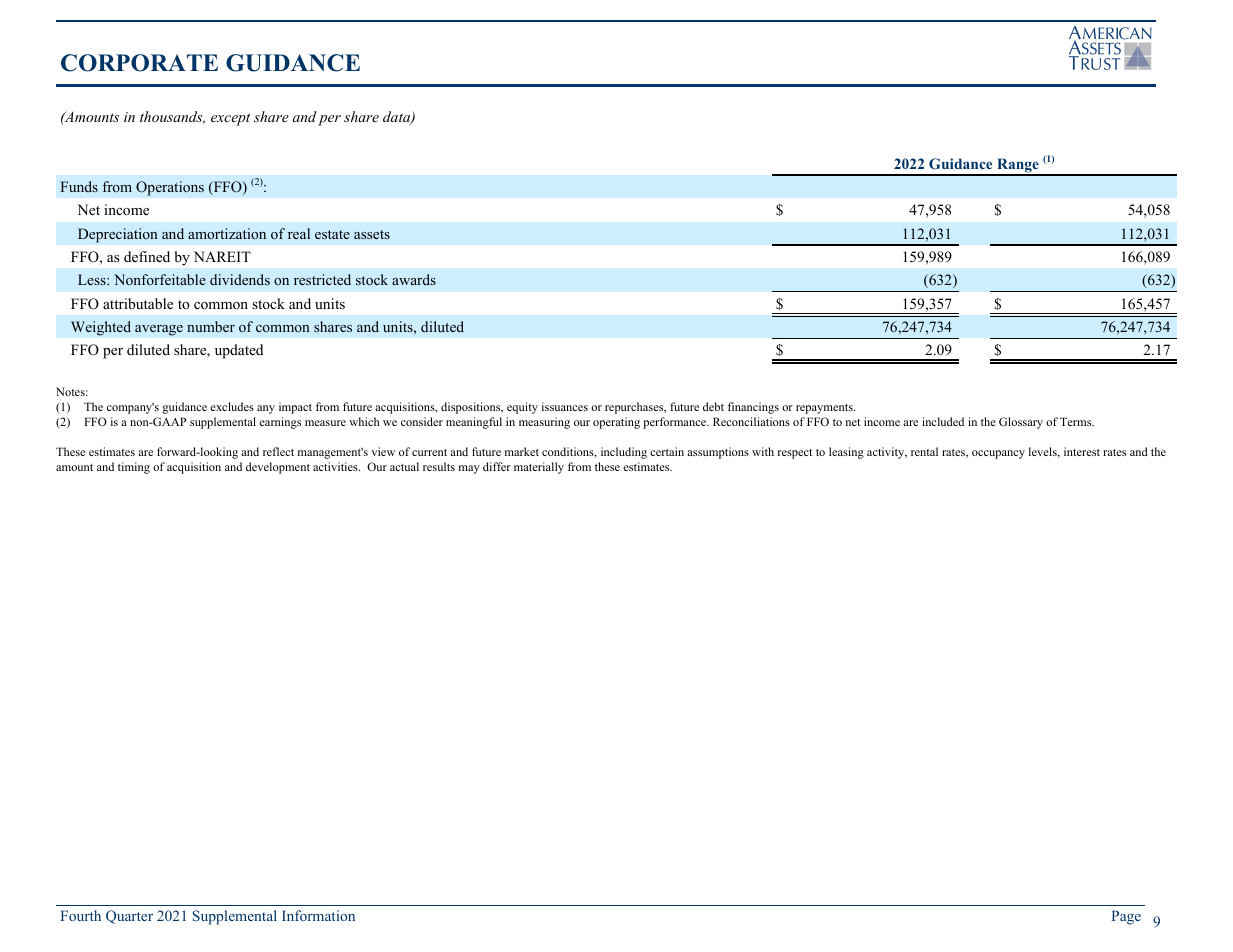  Describe the element at coordinates (239, 351) in the page. I see `updated` at that location.
